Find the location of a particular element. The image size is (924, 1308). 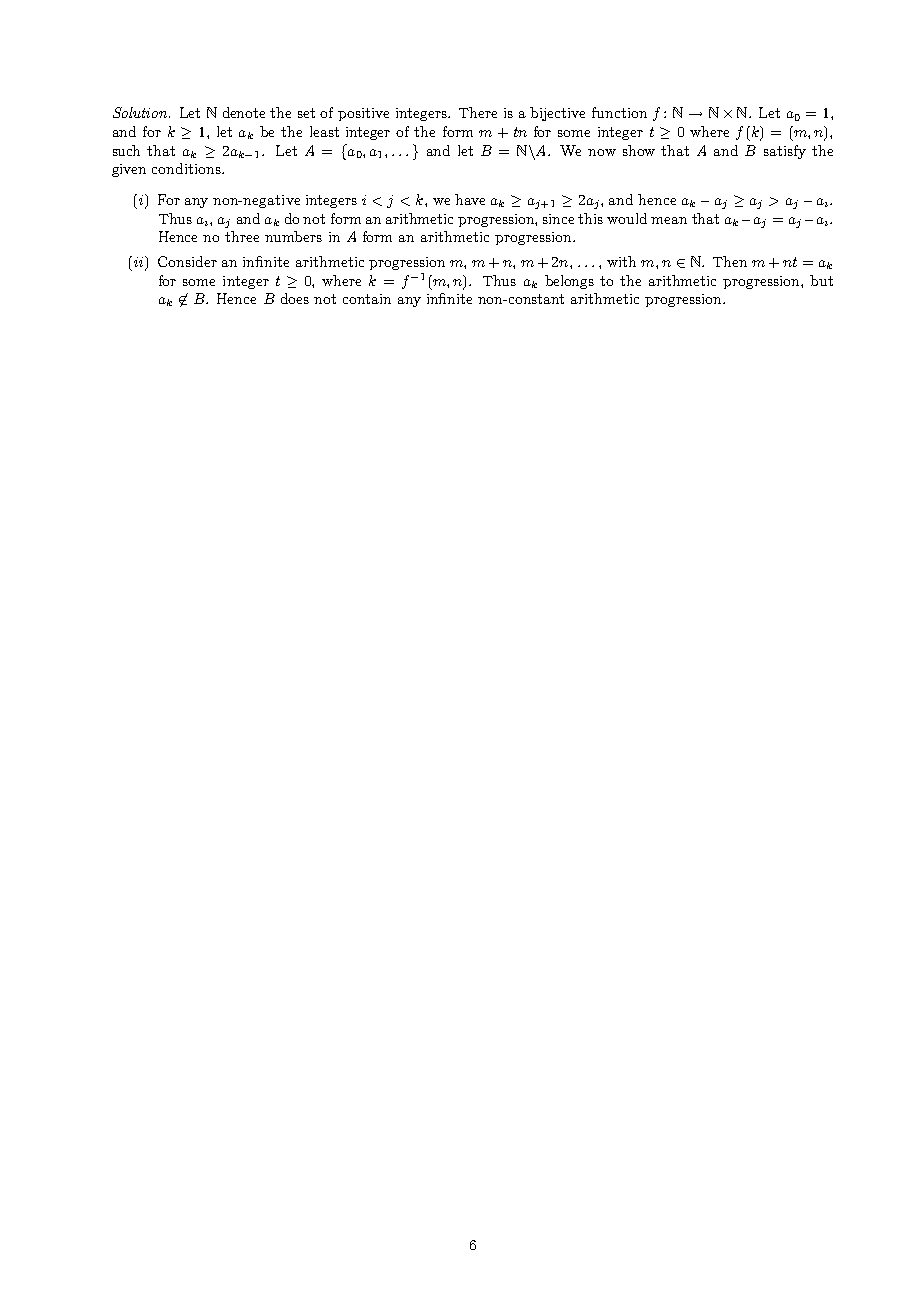

does is located at coordinates (295, 298).
